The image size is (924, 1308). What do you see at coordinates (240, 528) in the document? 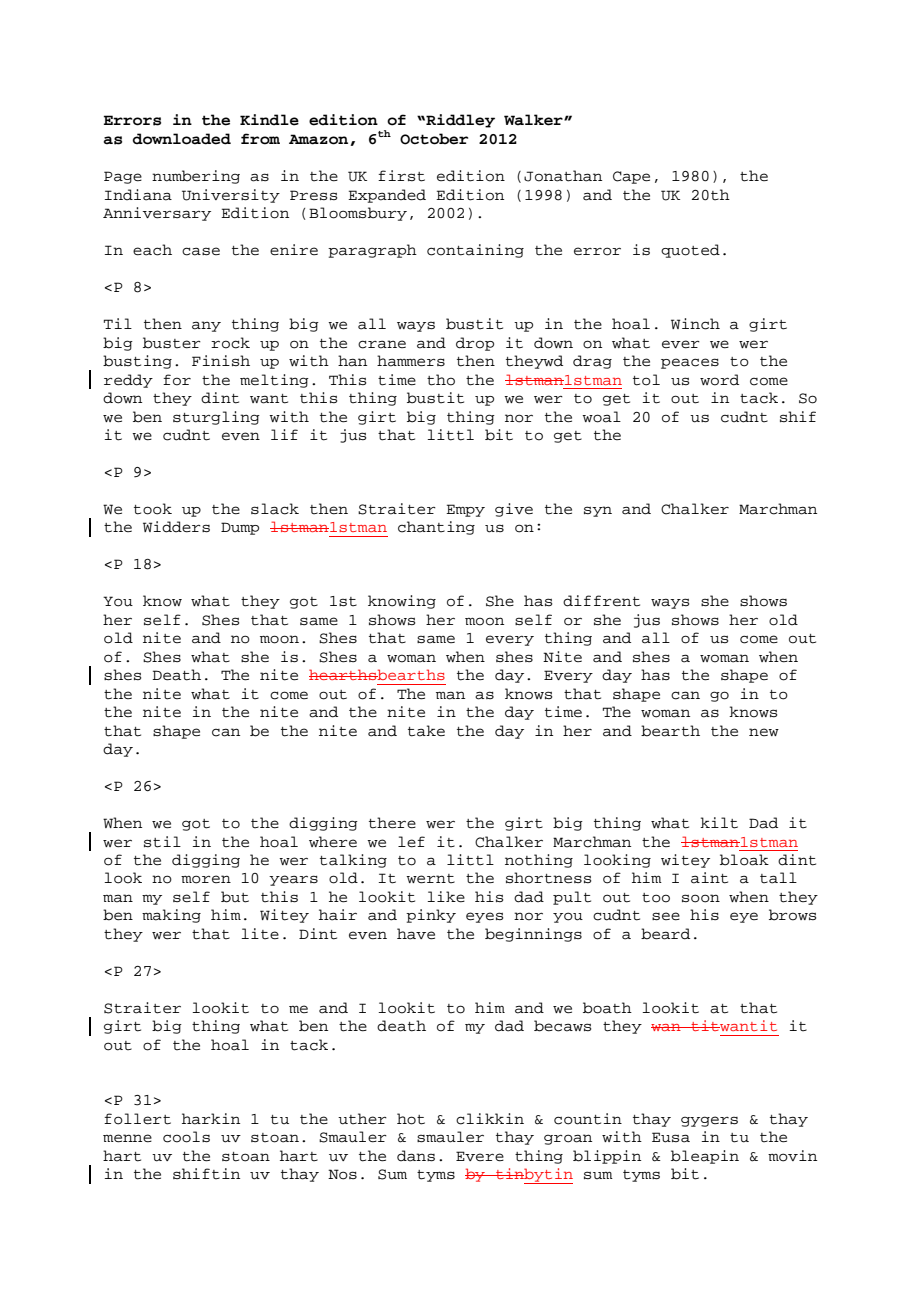
I see `Dump` at bounding box center [240, 528].
